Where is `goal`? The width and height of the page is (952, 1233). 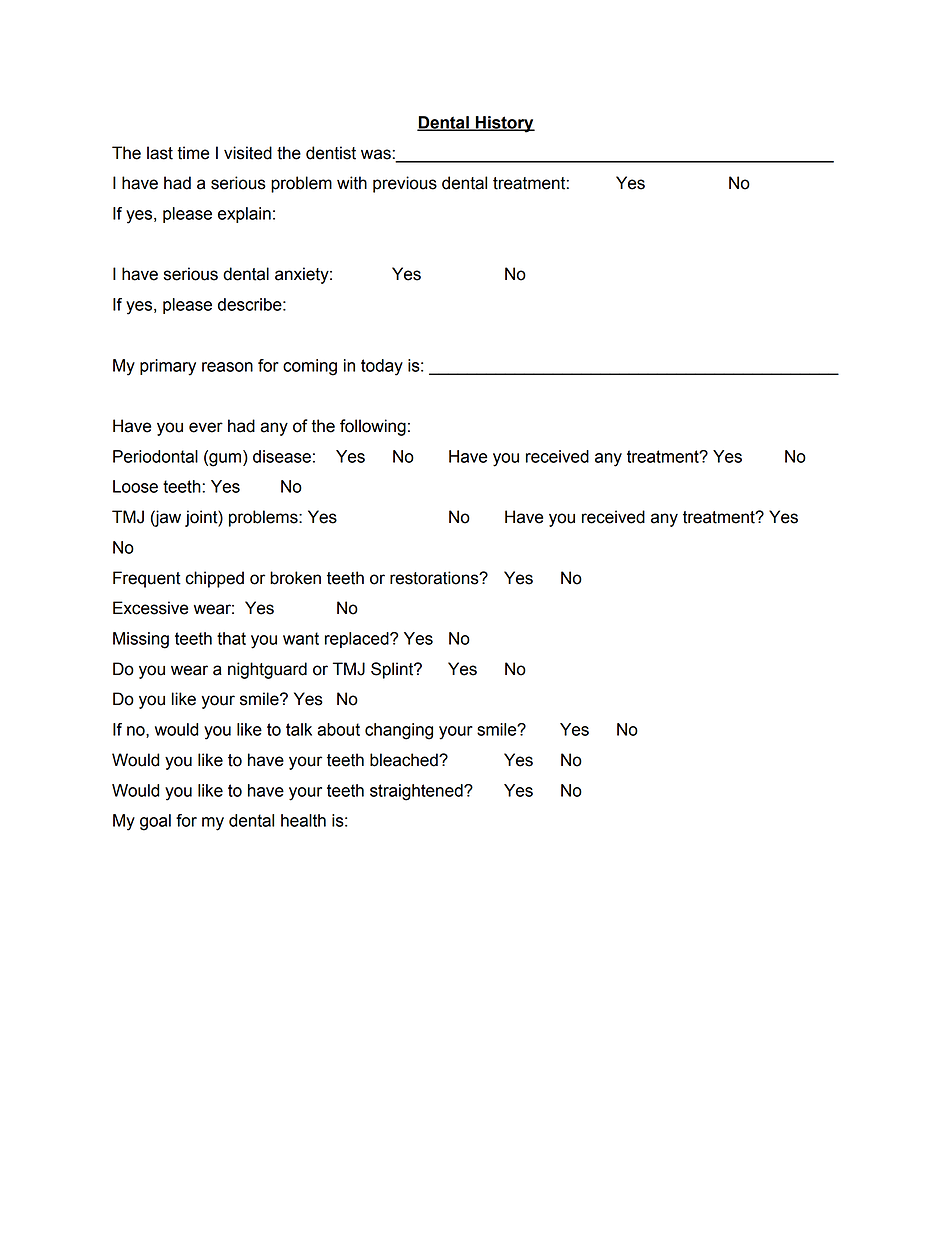
goal is located at coordinates (155, 822).
